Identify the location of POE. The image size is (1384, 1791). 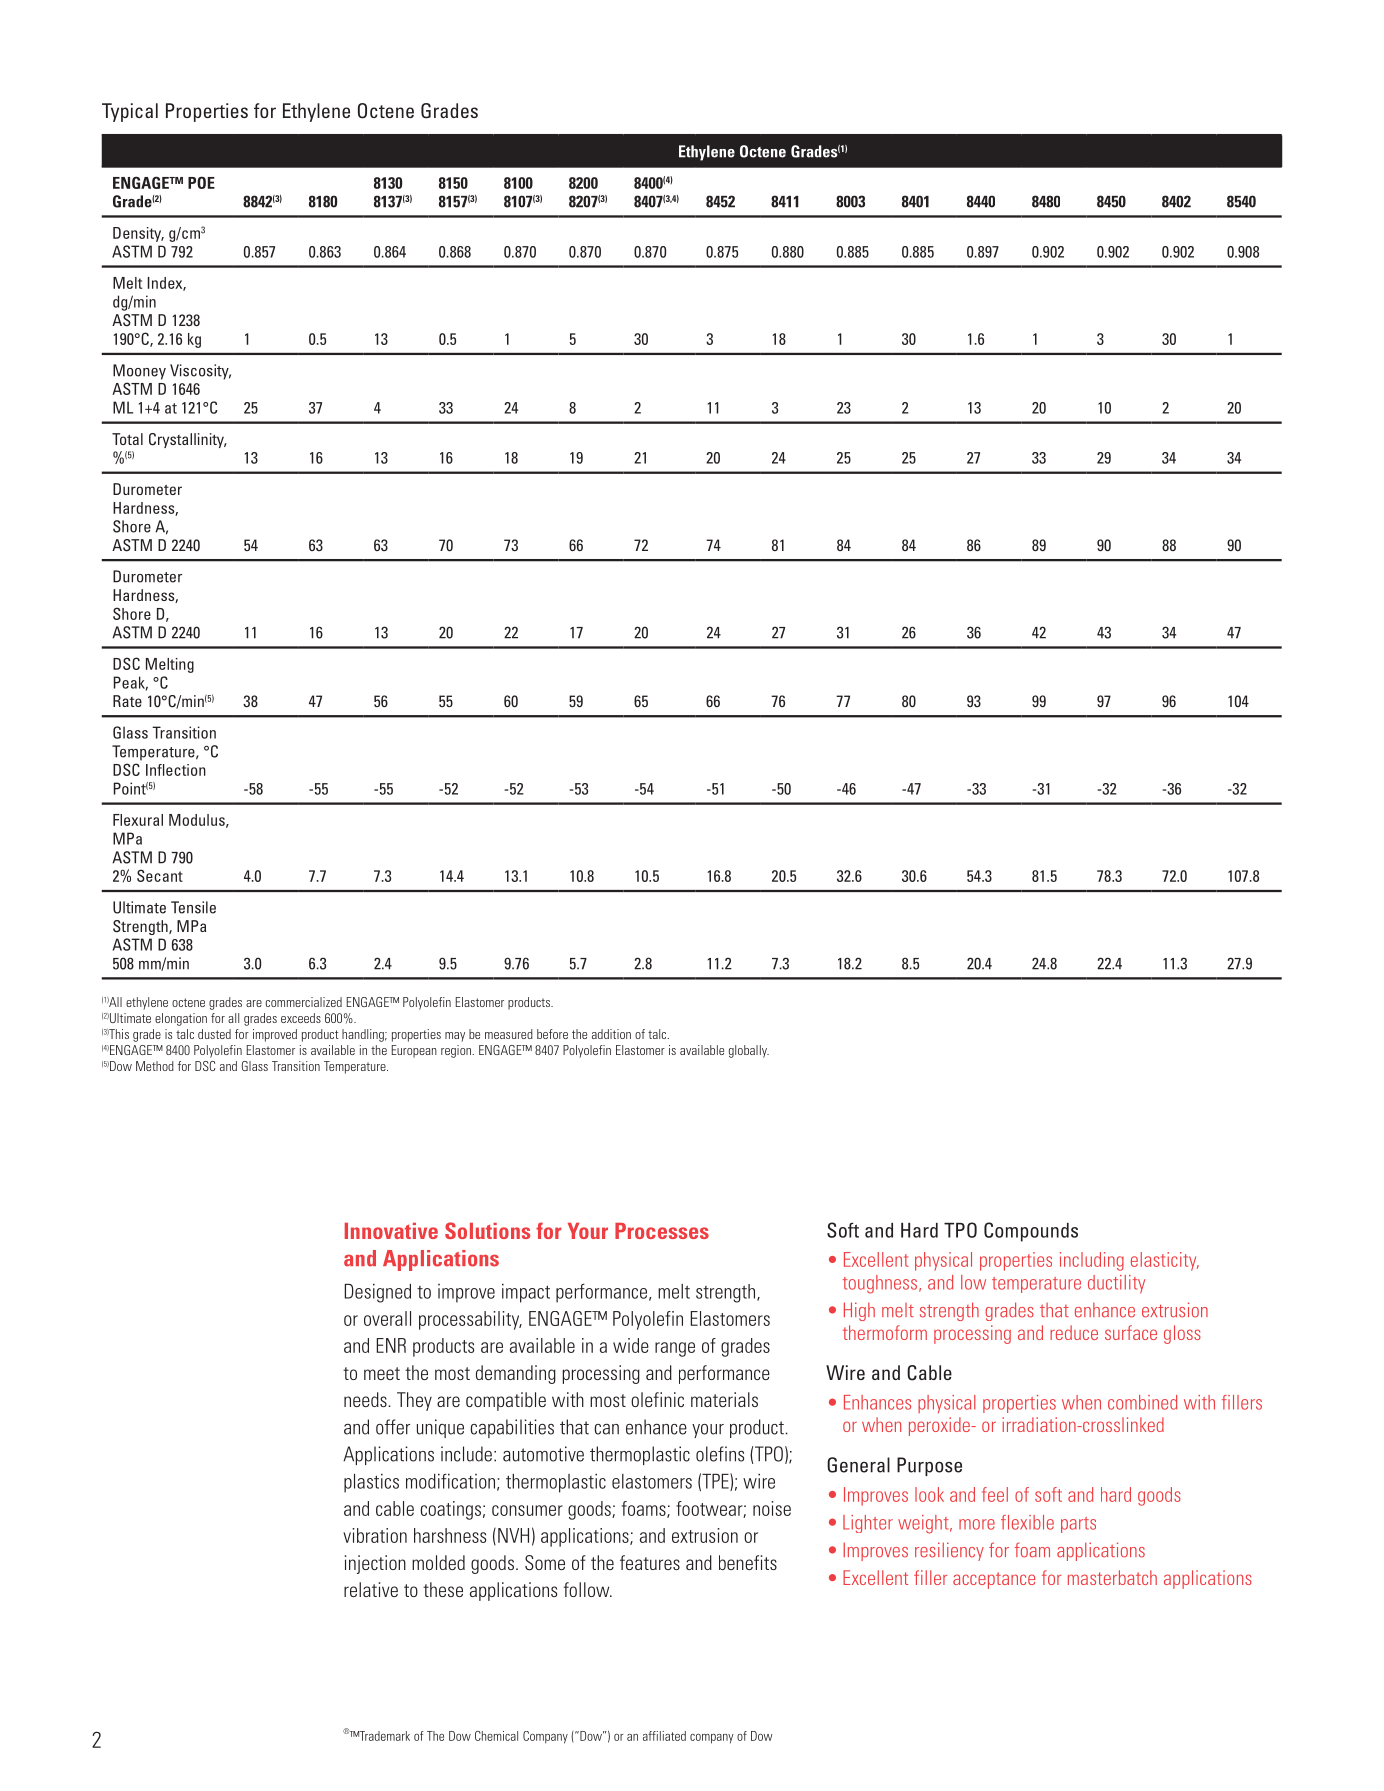
(201, 182).
